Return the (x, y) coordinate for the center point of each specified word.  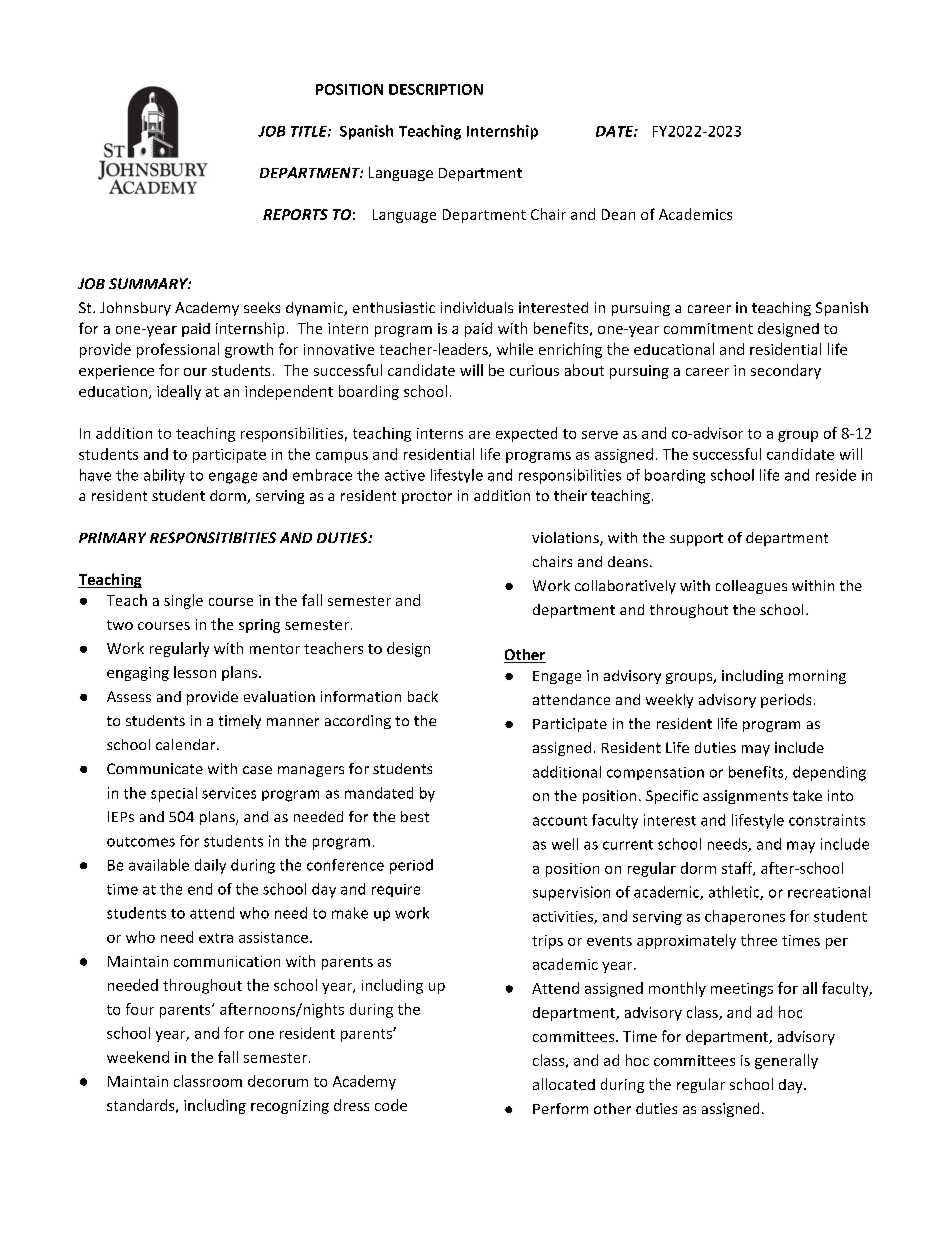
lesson (195, 672)
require (396, 890)
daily (210, 866)
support (696, 539)
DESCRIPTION (436, 89)
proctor (427, 497)
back (423, 696)
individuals (477, 307)
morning (817, 677)
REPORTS (295, 214)
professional (178, 350)
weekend (138, 1057)
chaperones (745, 917)
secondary (786, 371)
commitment (708, 328)
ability (164, 476)
